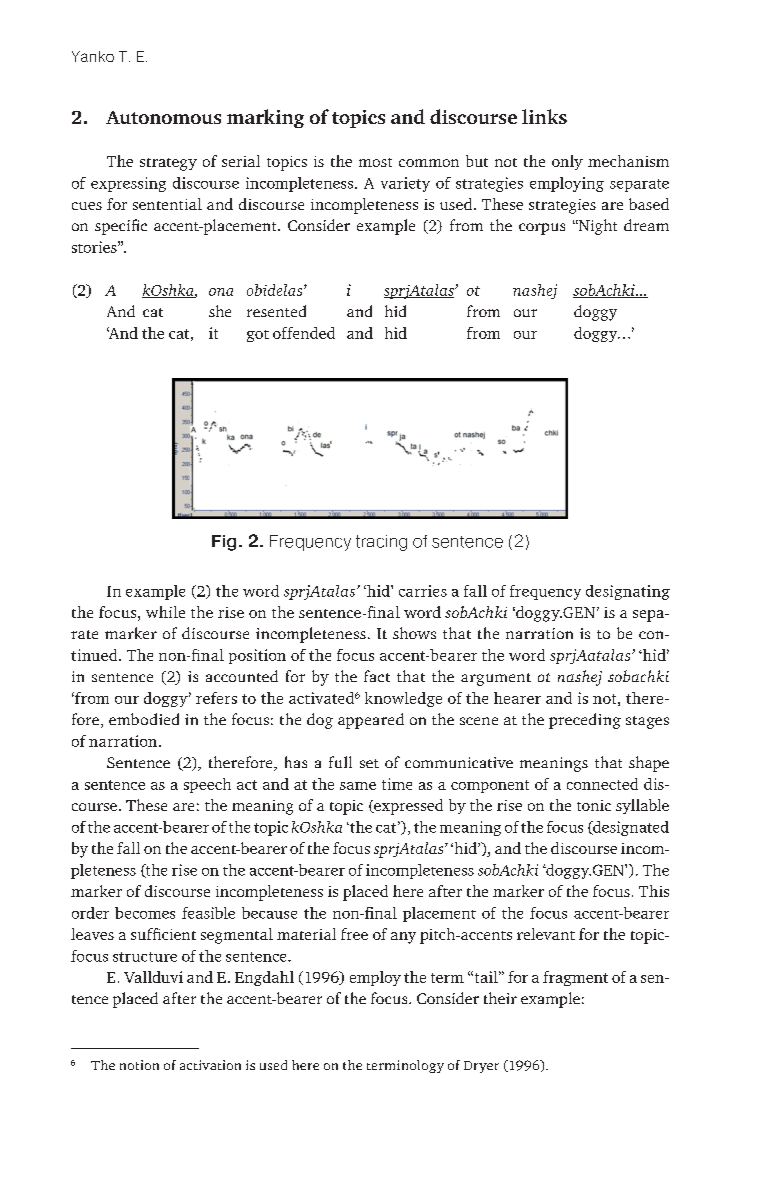 Image resolution: width=771 pixels, height=1192 pixels. I want to click on notion, so click(139, 1065).
